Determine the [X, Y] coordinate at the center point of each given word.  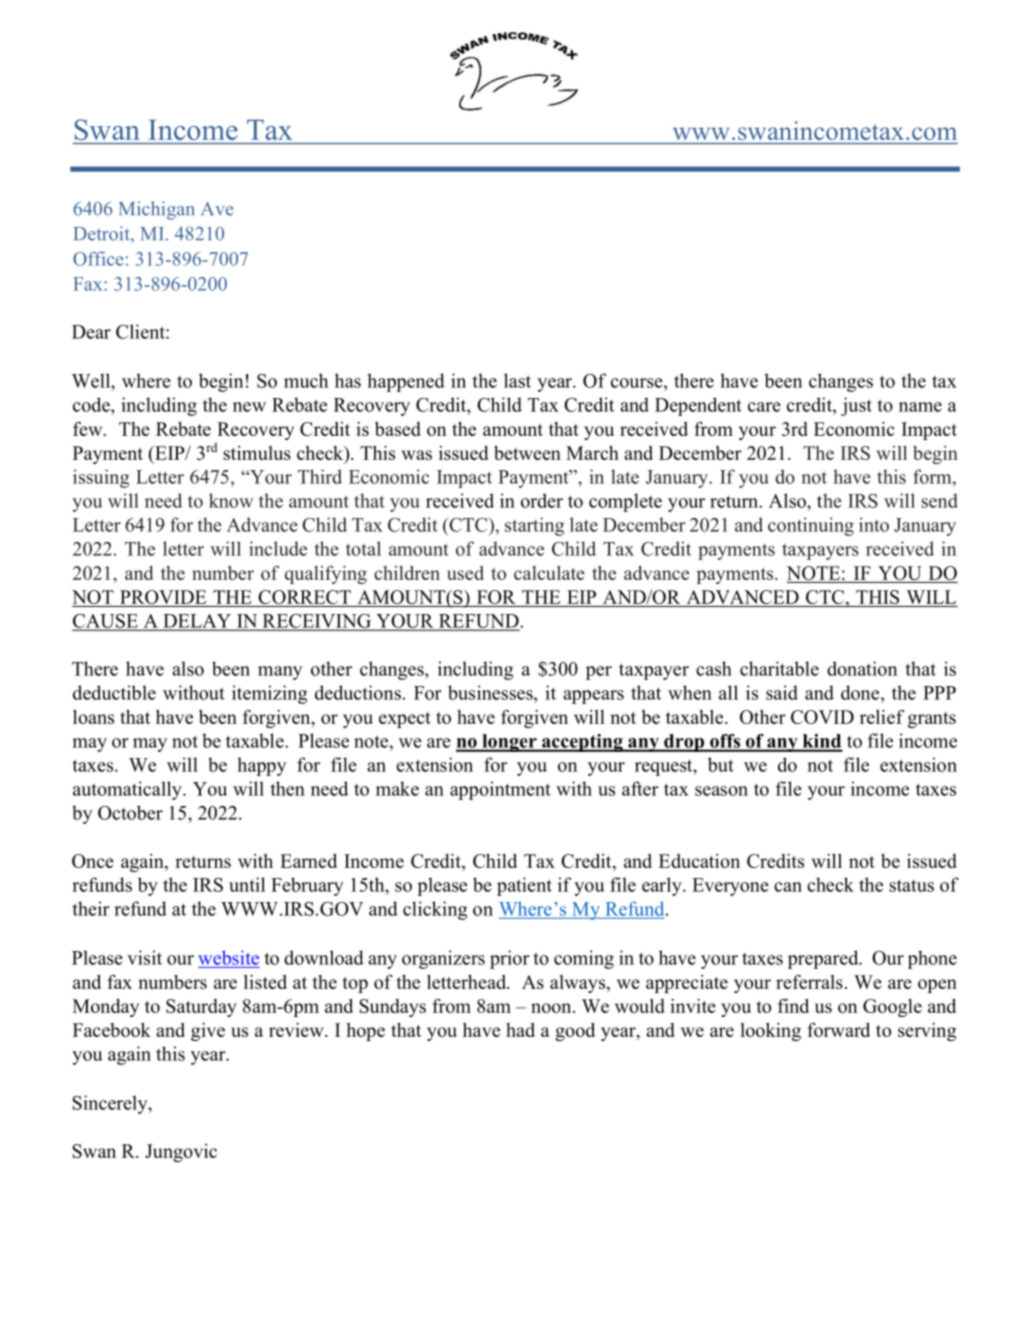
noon [552, 1008]
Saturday [201, 1008]
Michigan [156, 210]
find [793, 1006]
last [517, 380]
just [856, 406]
